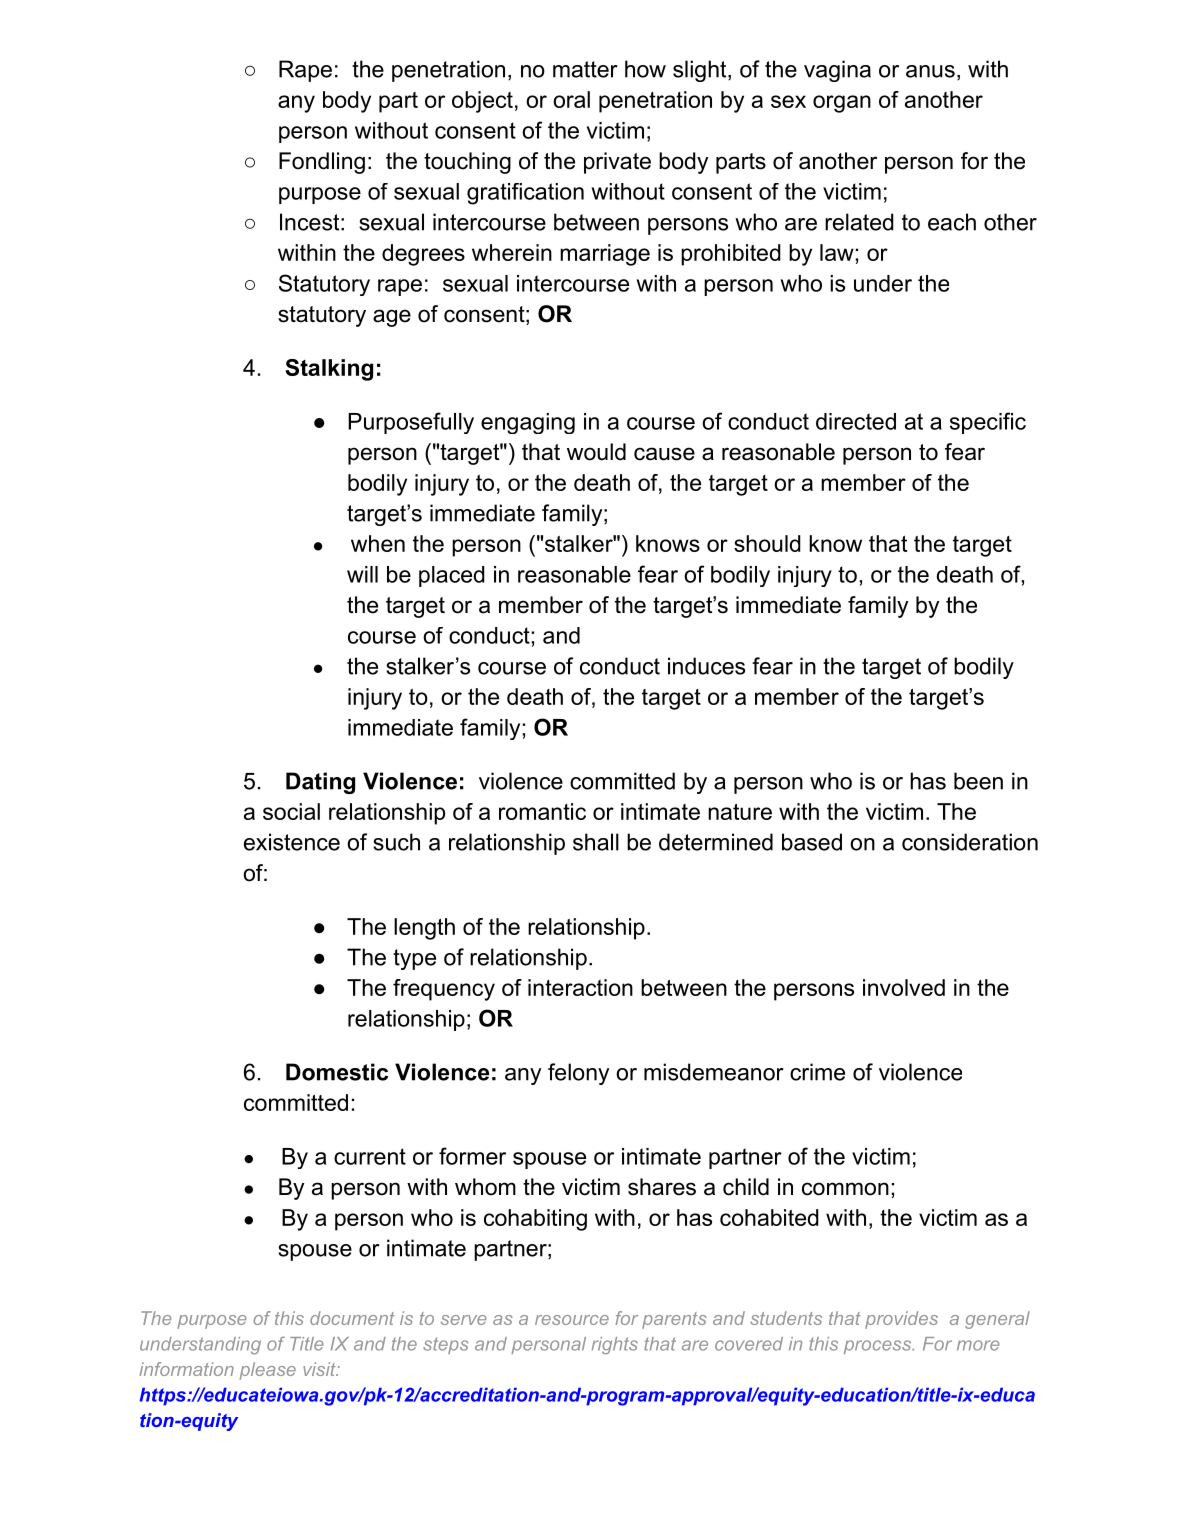  Describe the element at coordinates (645, 69) in the screenshot. I see `how` at that location.
